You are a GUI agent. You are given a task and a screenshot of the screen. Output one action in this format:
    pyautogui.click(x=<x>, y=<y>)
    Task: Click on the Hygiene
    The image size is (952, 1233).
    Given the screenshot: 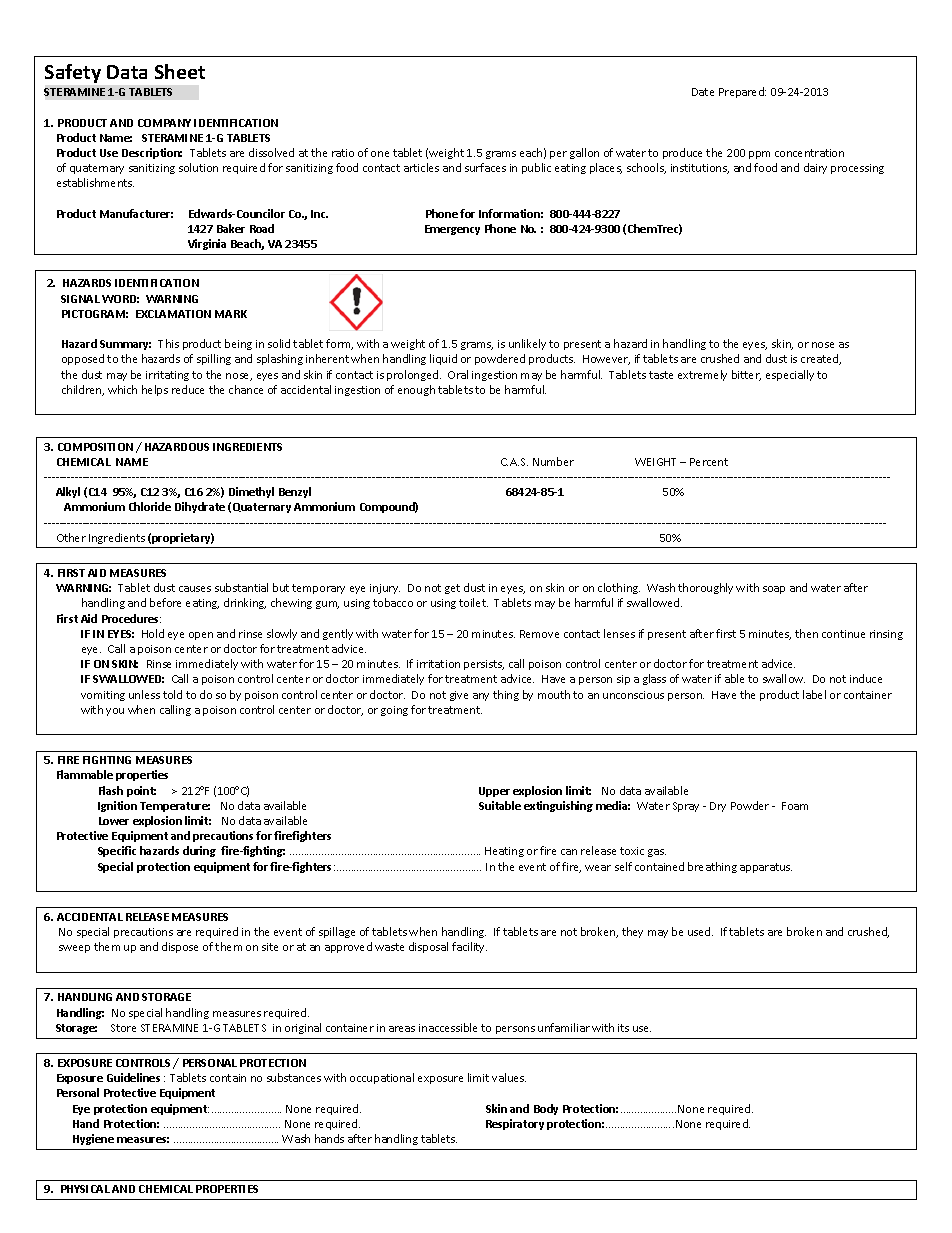 What is the action you would take?
    pyautogui.click(x=93, y=1139)
